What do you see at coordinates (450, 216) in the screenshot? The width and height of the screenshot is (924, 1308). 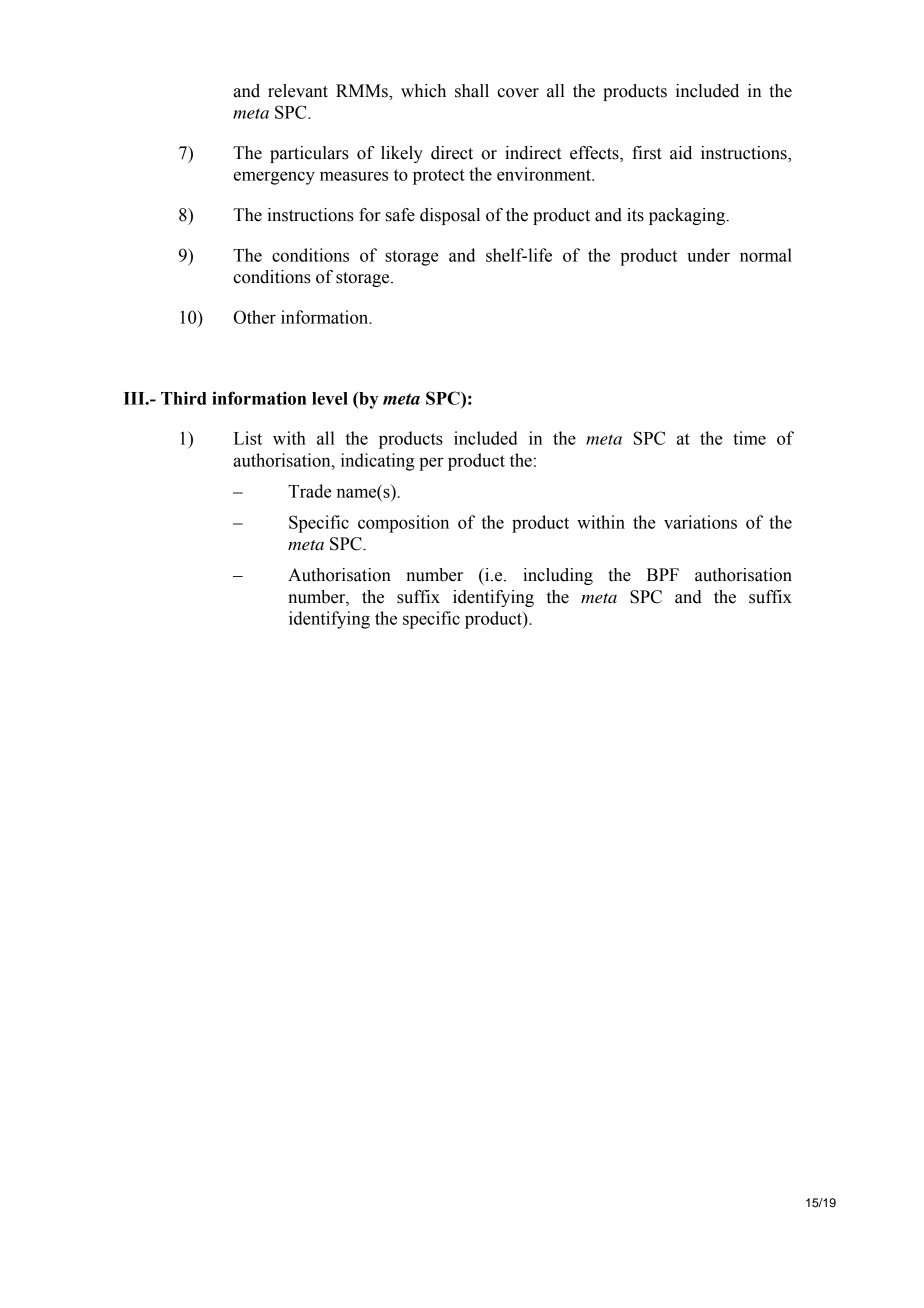 I see `disposal` at bounding box center [450, 216].
